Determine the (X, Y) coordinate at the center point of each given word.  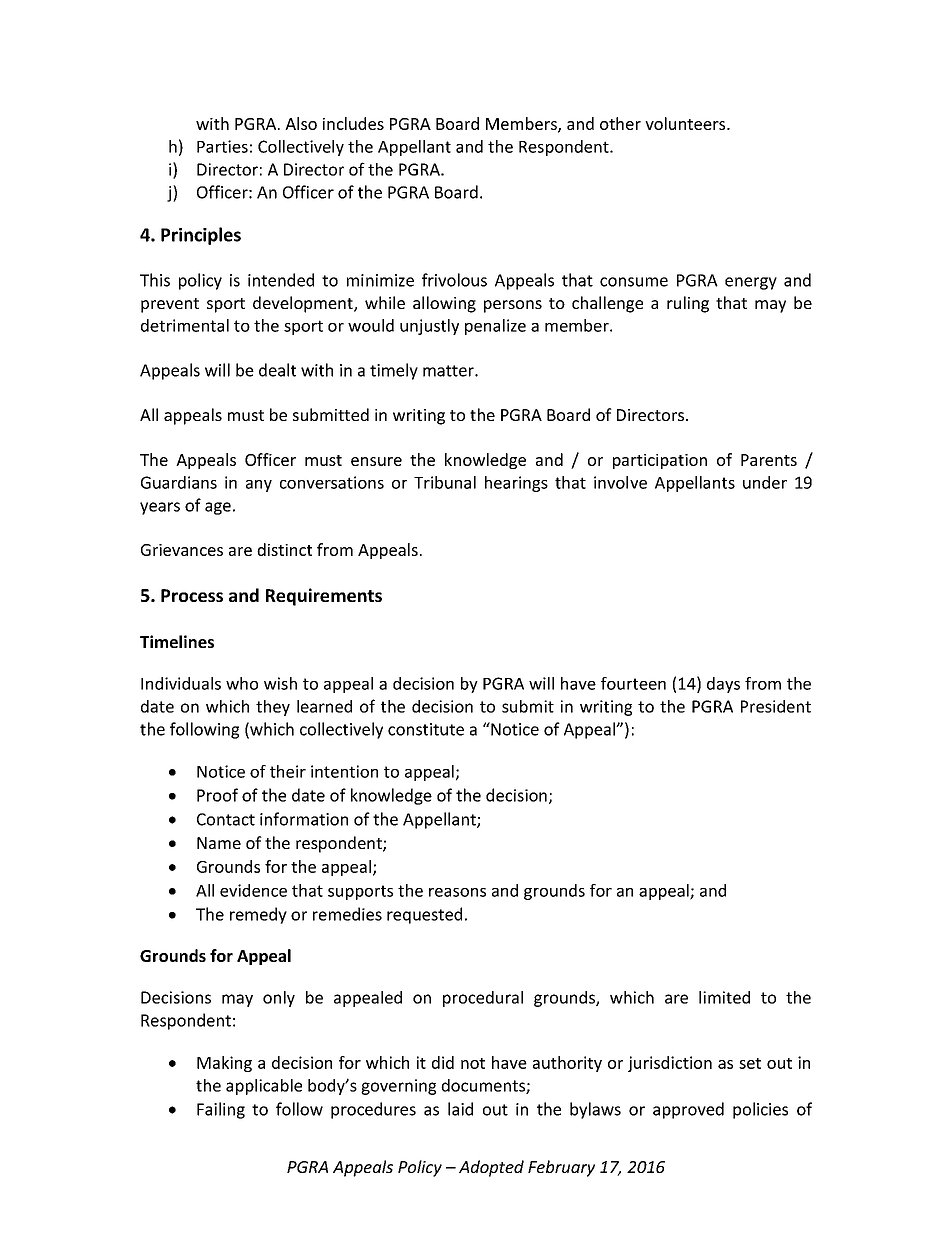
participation (660, 461)
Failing (221, 1110)
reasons (457, 892)
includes (353, 123)
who (242, 683)
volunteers (686, 123)
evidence (253, 890)
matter (449, 371)
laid (460, 1109)
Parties (222, 146)
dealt (277, 370)
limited (724, 997)
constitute (426, 729)
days (723, 685)
